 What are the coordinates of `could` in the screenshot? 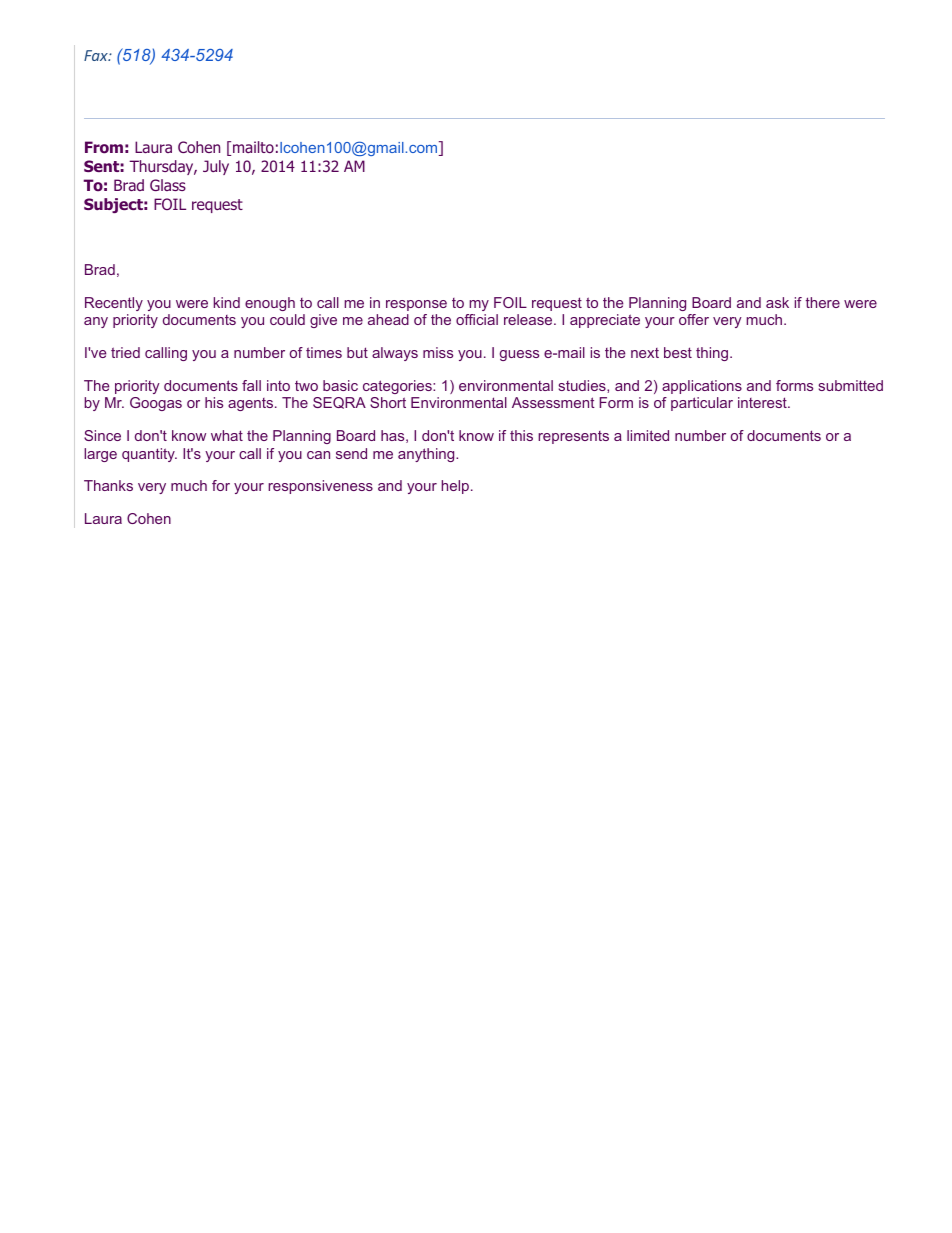 It's located at (287, 319).
